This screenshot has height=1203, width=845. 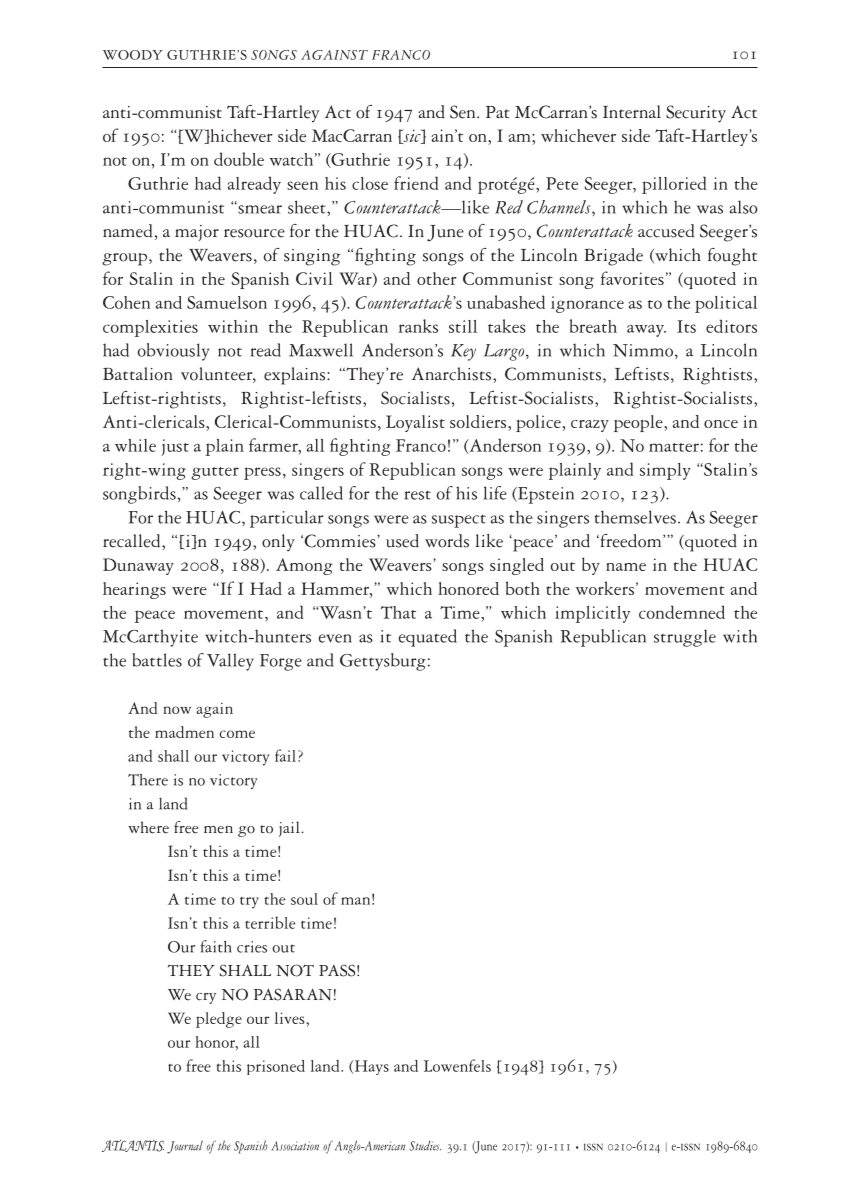 What do you see at coordinates (425, 1146) in the screenshot?
I see `Studies` at bounding box center [425, 1146].
